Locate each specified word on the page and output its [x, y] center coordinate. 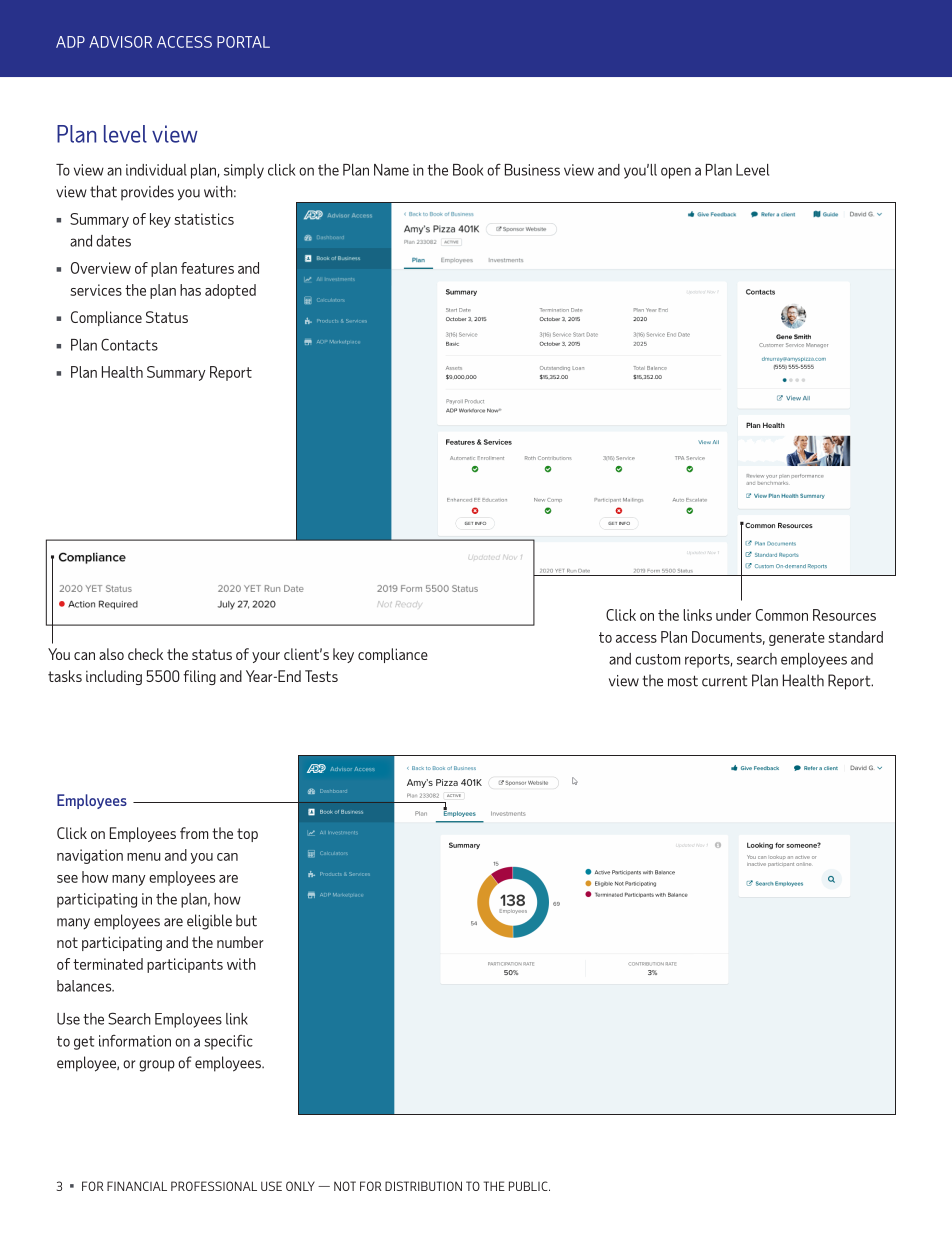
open [676, 173]
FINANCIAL [137, 1186]
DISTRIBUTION [423, 1186]
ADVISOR [120, 42]
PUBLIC [529, 1186]
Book [468, 170]
